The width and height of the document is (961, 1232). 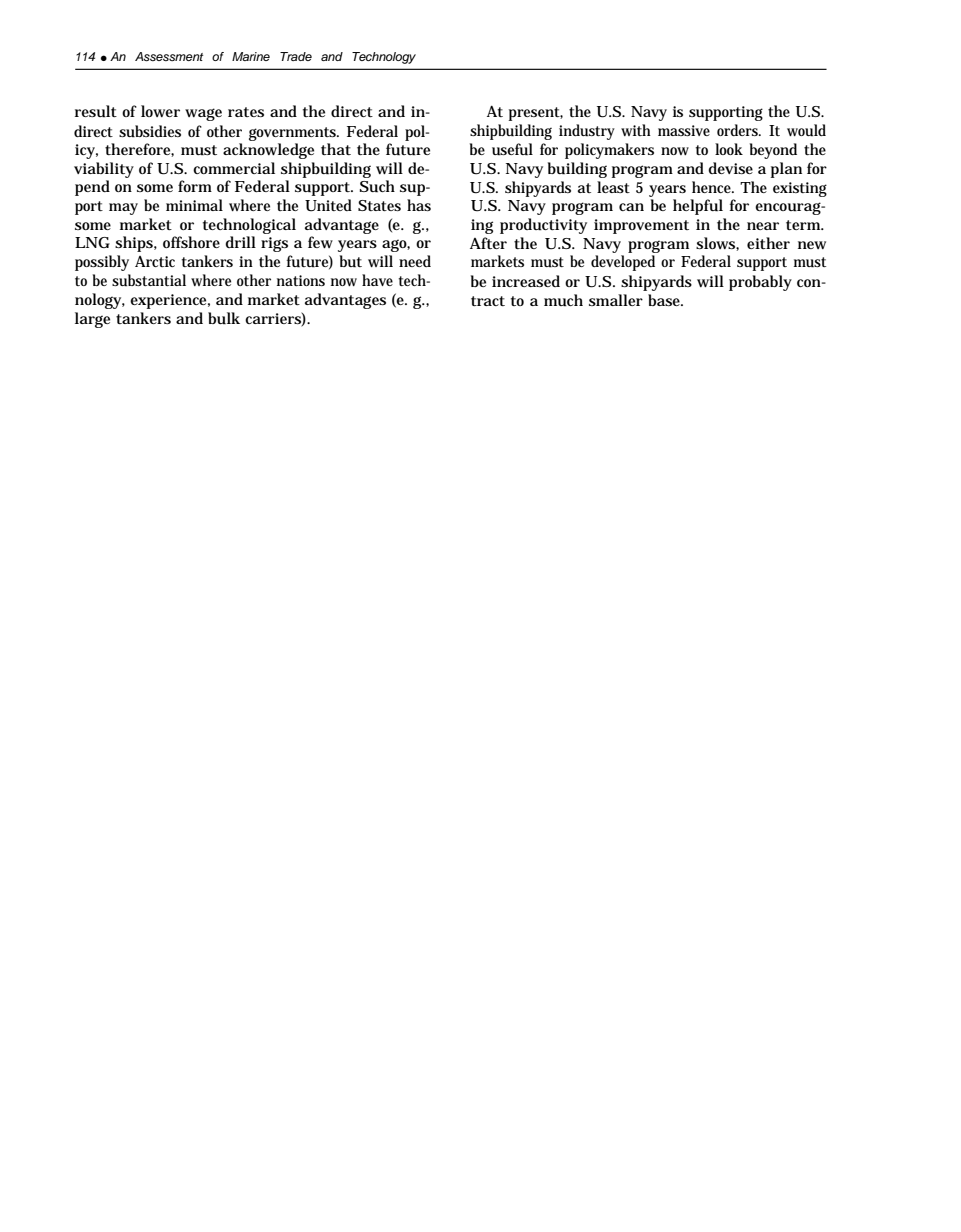 I want to click on orders, so click(x=737, y=130).
